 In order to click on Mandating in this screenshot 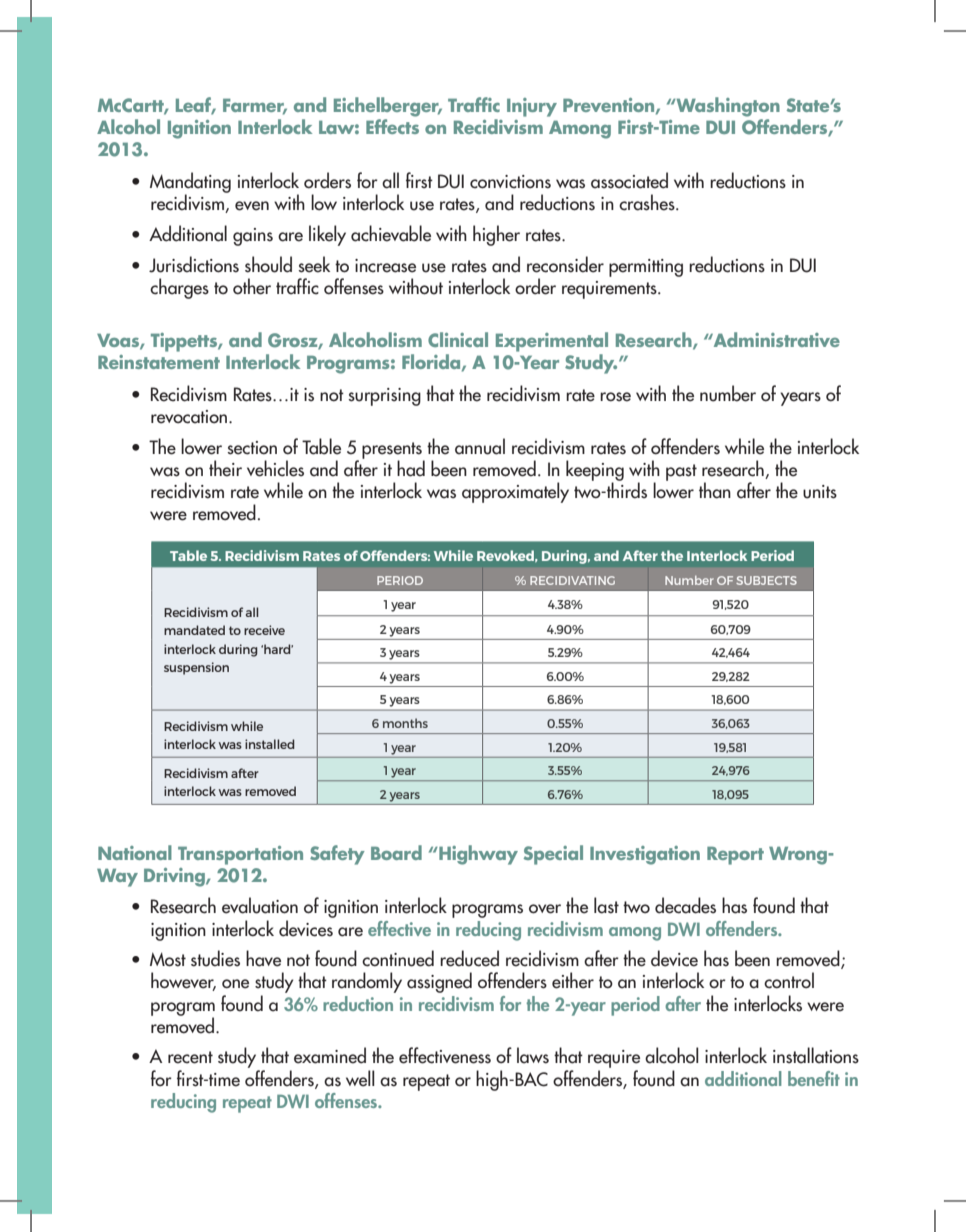, I will do `click(190, 183)`.
